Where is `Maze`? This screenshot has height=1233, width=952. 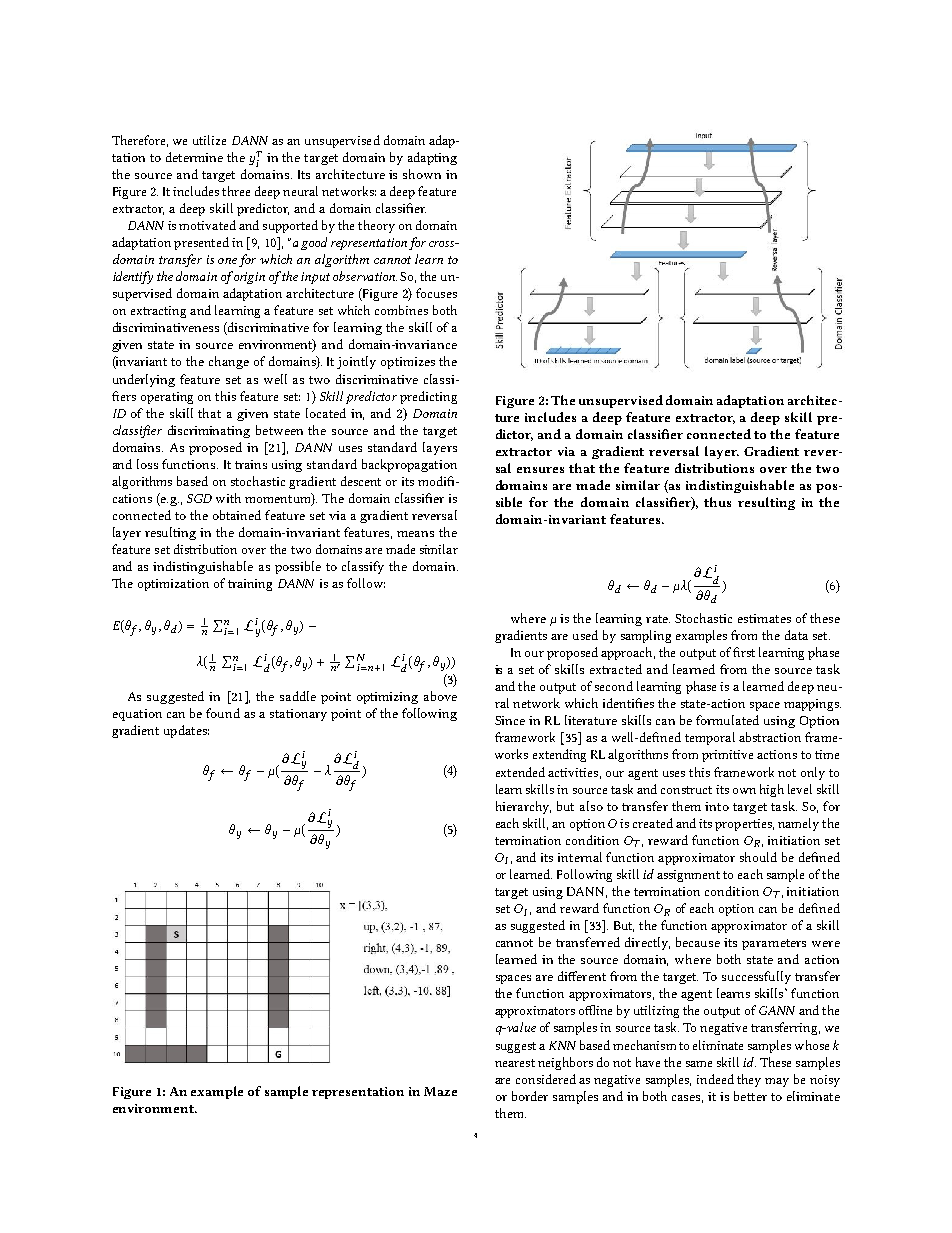 Maze is located at coordinates (440, 1091).
